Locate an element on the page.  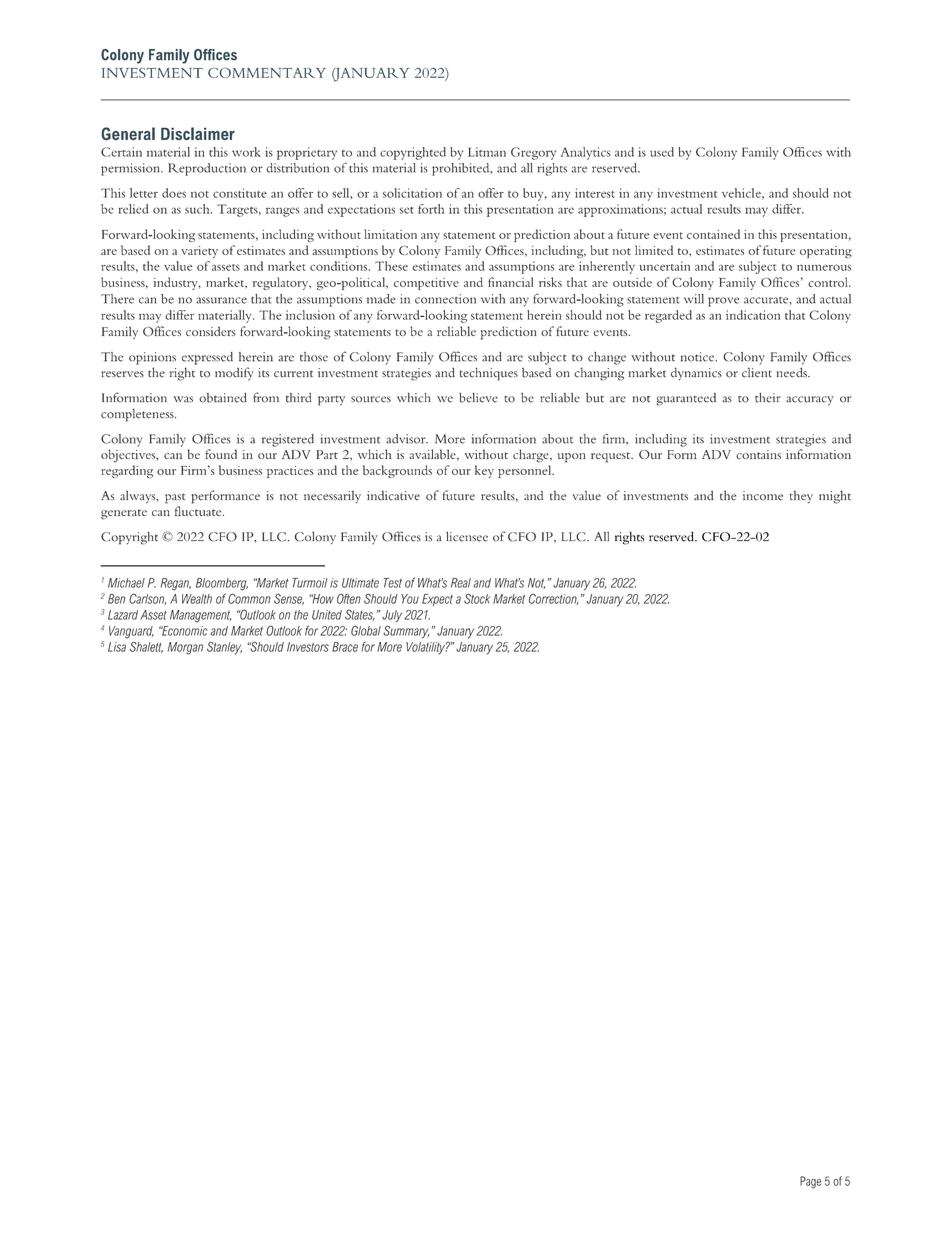
Gregory is located at coordinates (533, 153).
